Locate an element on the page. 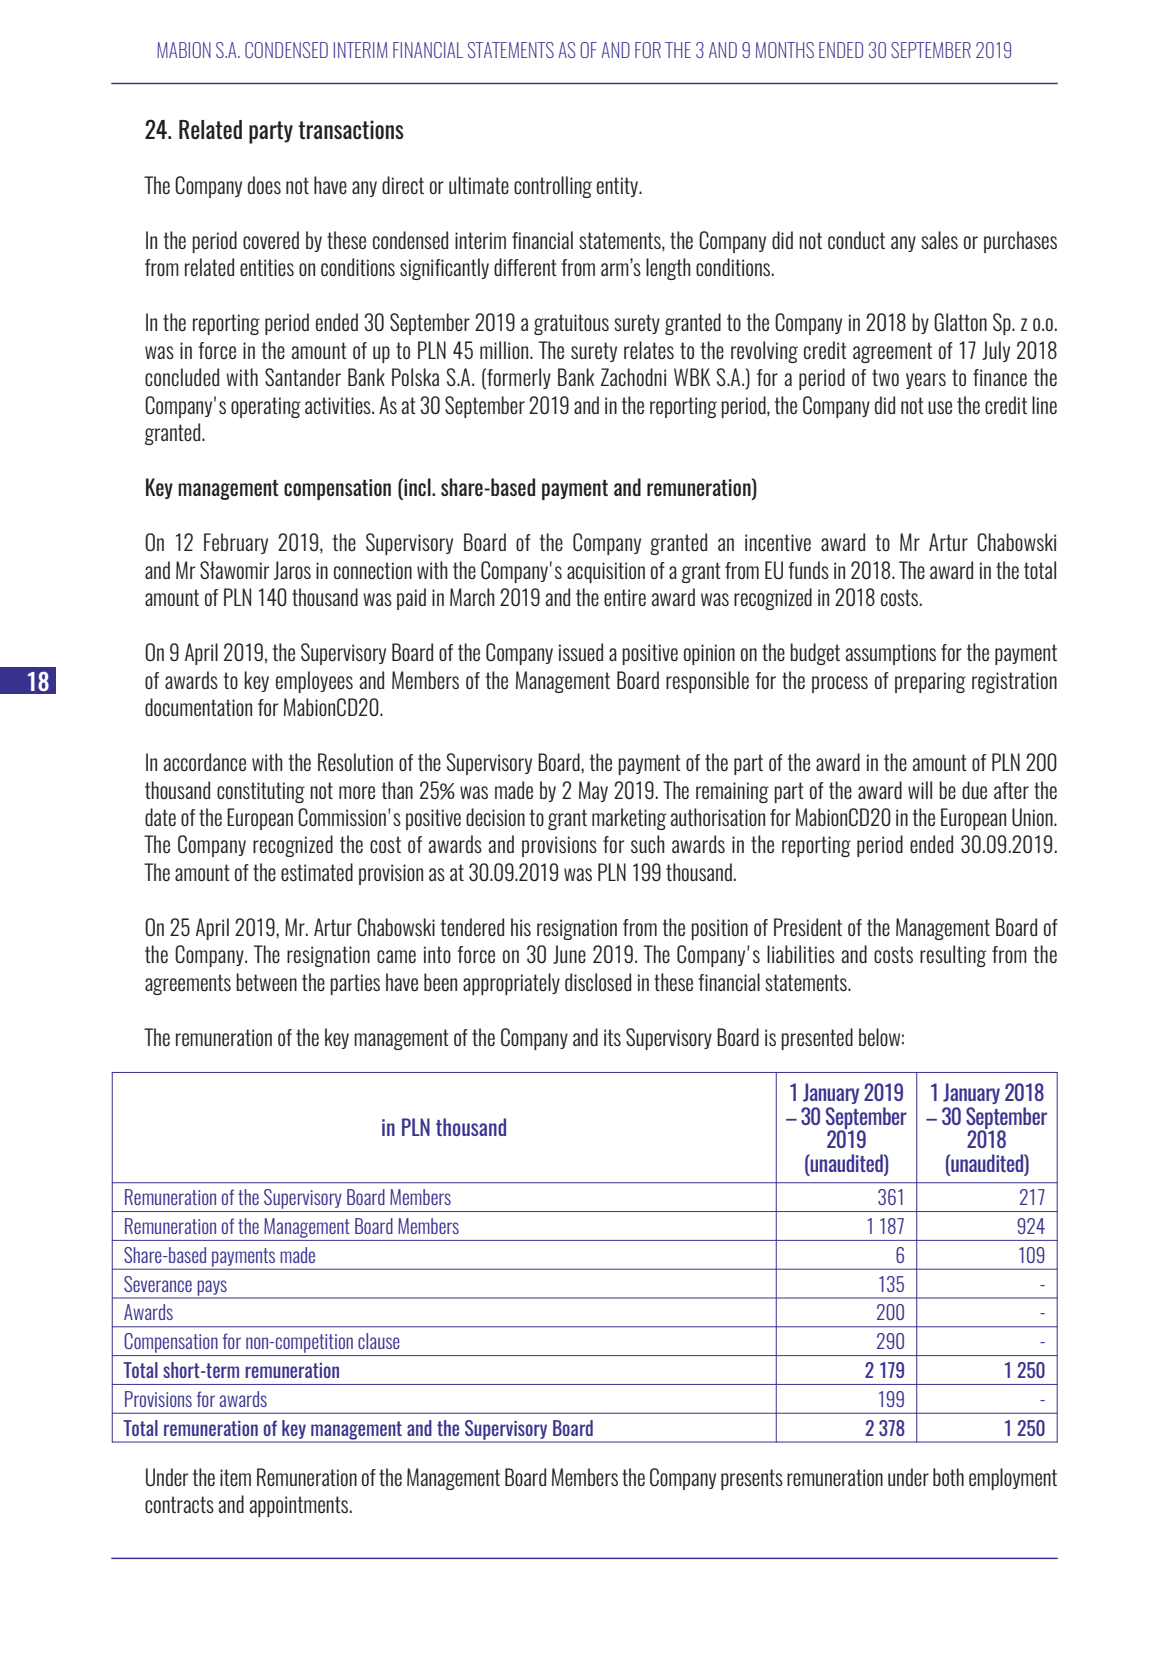 Image resolution: width=1169 pixels, height=1653 pixels. MONTHS is located at coordinates (785, 50).
